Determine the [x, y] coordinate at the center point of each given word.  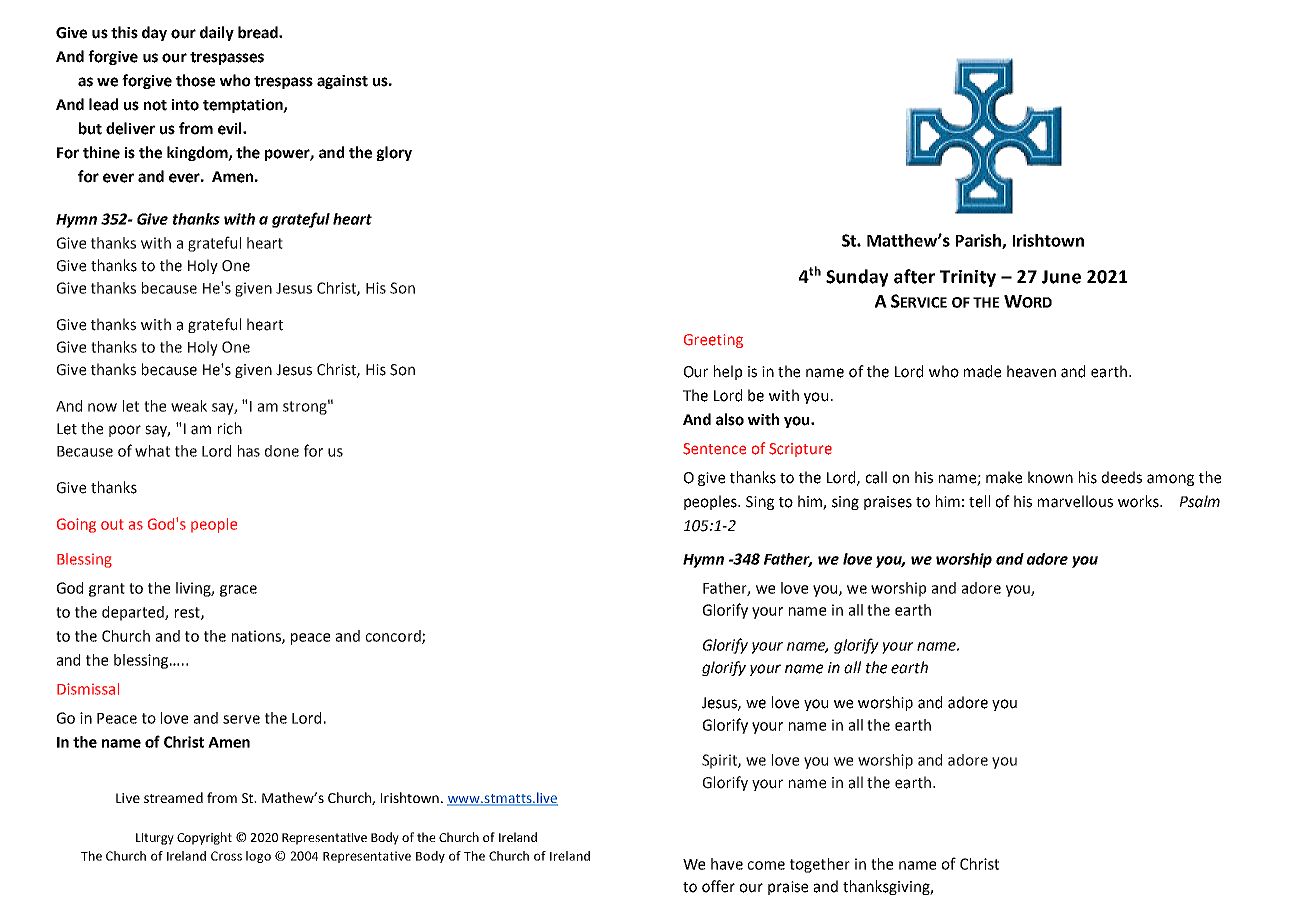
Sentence [714, 449]
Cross [226, 856]
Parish [979, 241]
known [1050, 477]
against [342, 82]
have [727, 864]
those [195, 80]
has [249, 451]
